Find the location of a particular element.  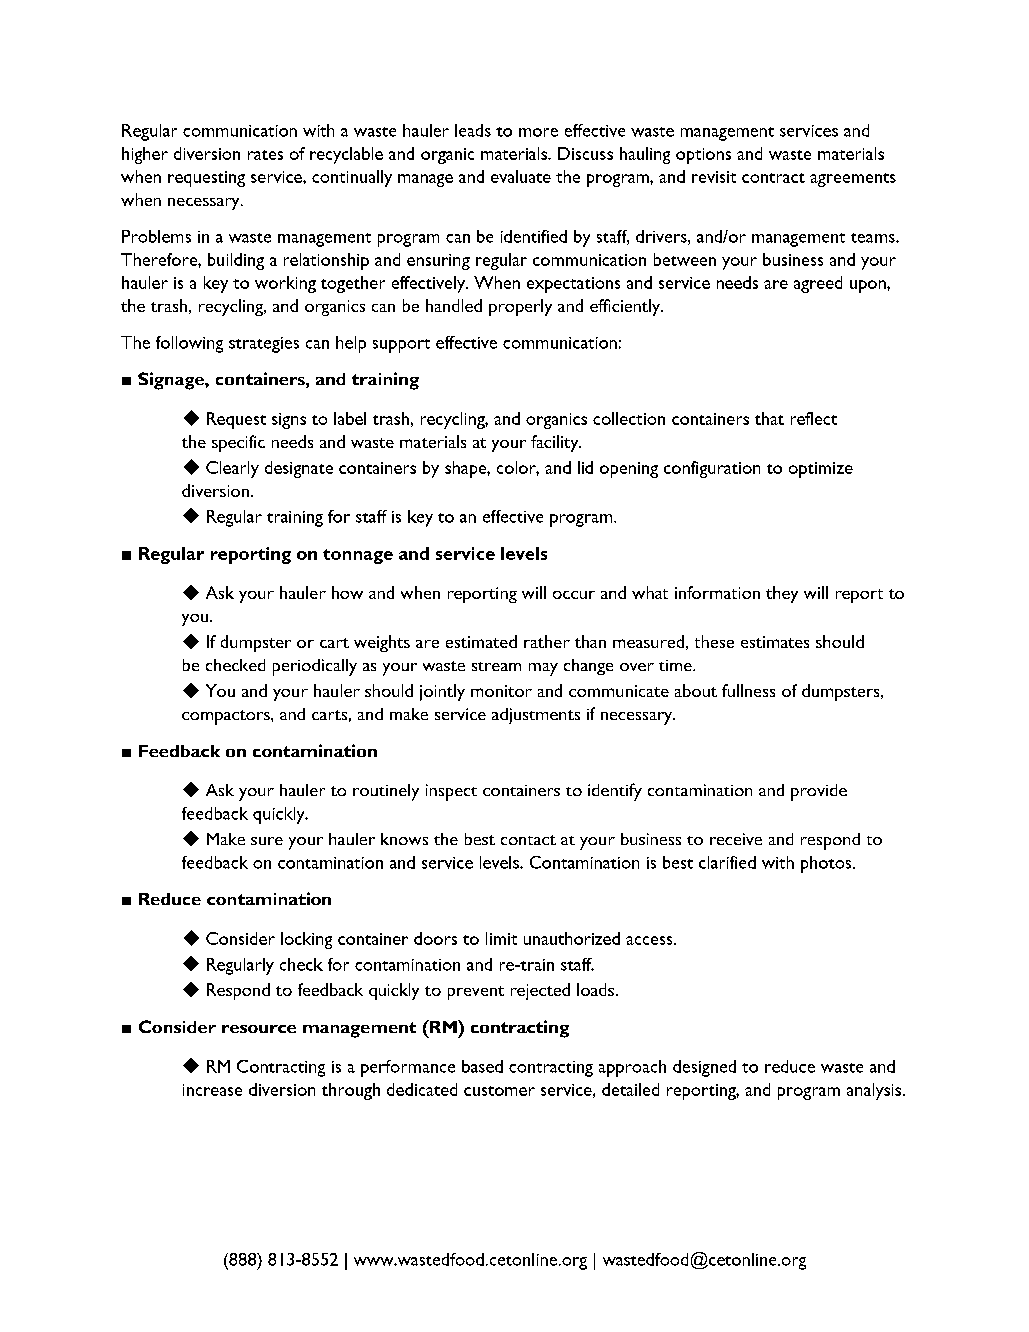

evaluate is located at coordinates (521, 176).
